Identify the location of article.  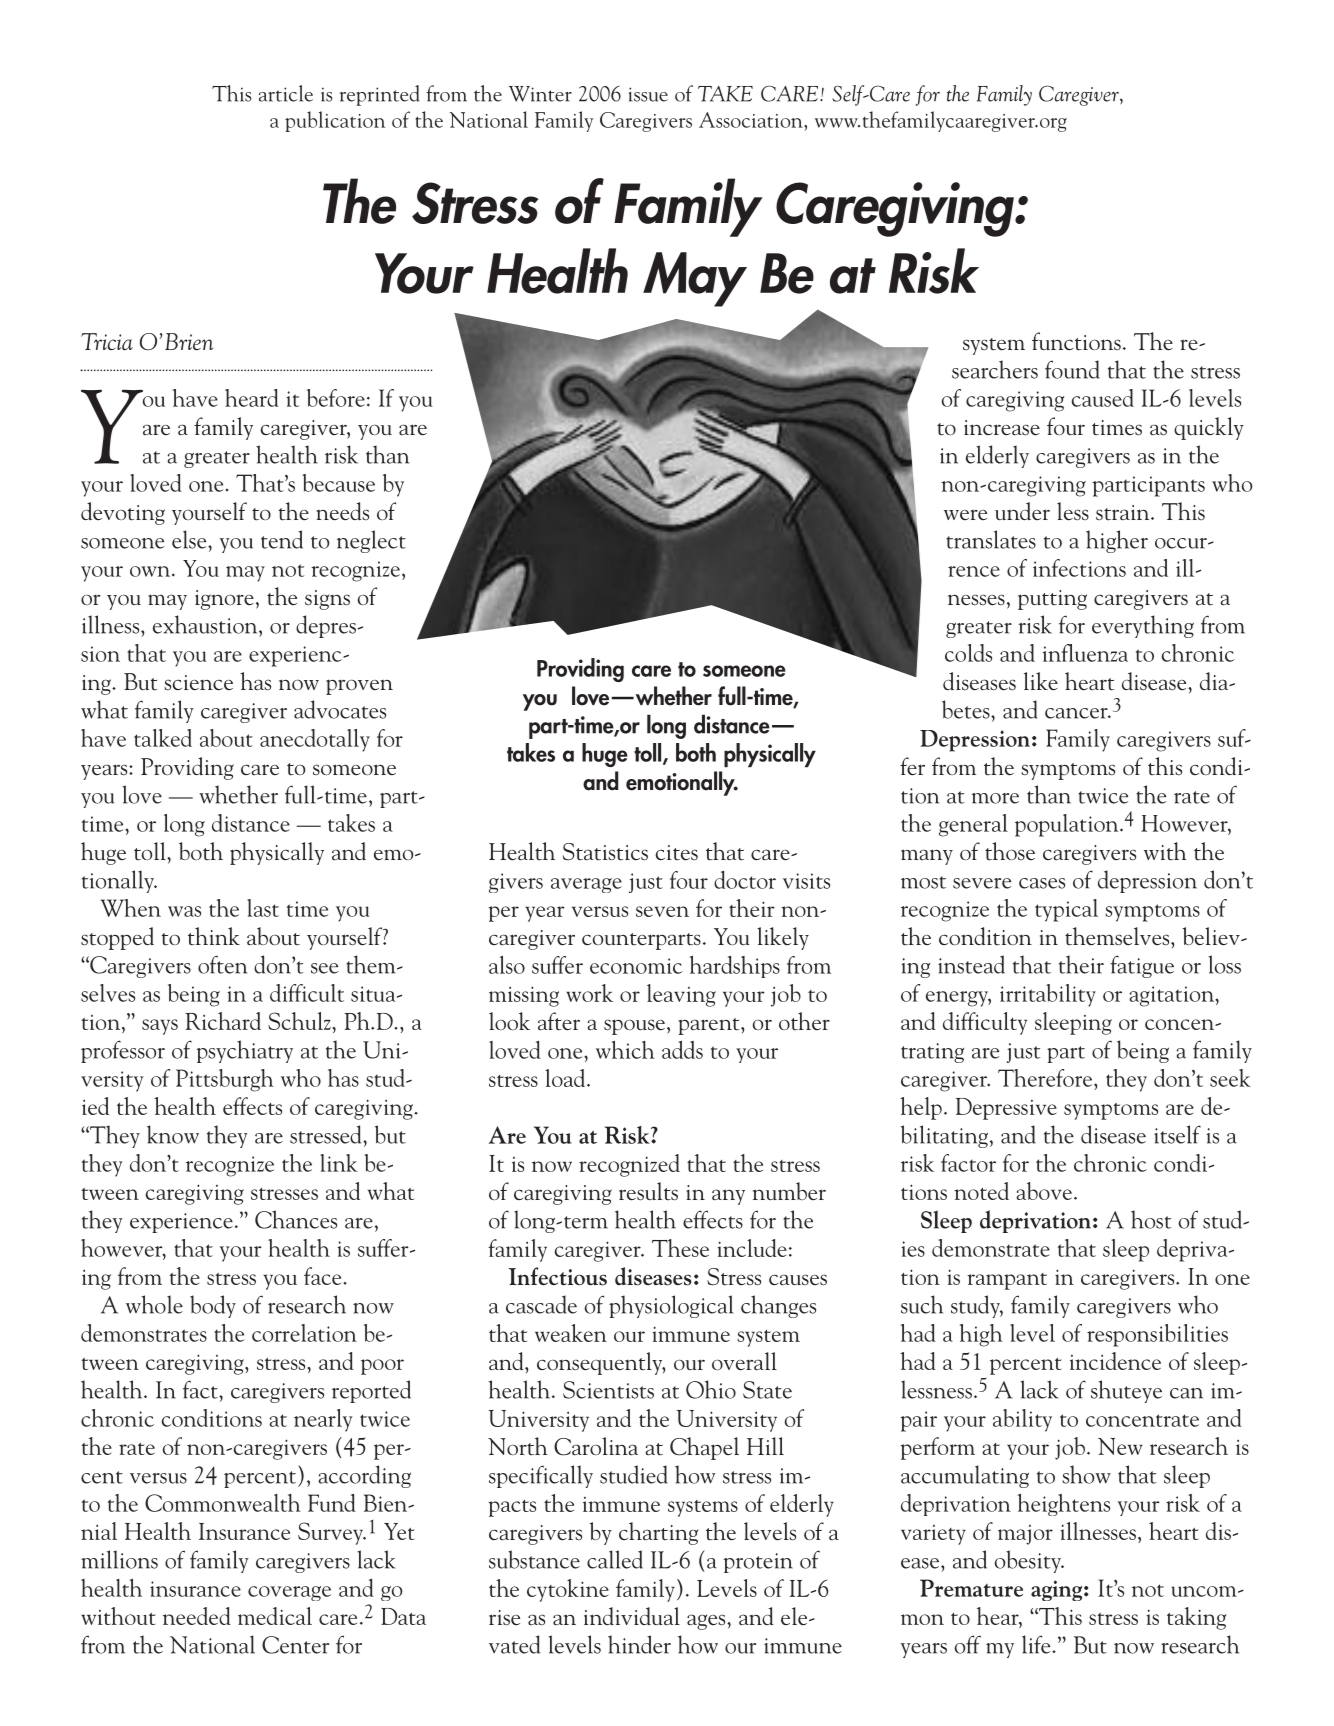
(286, 93).
